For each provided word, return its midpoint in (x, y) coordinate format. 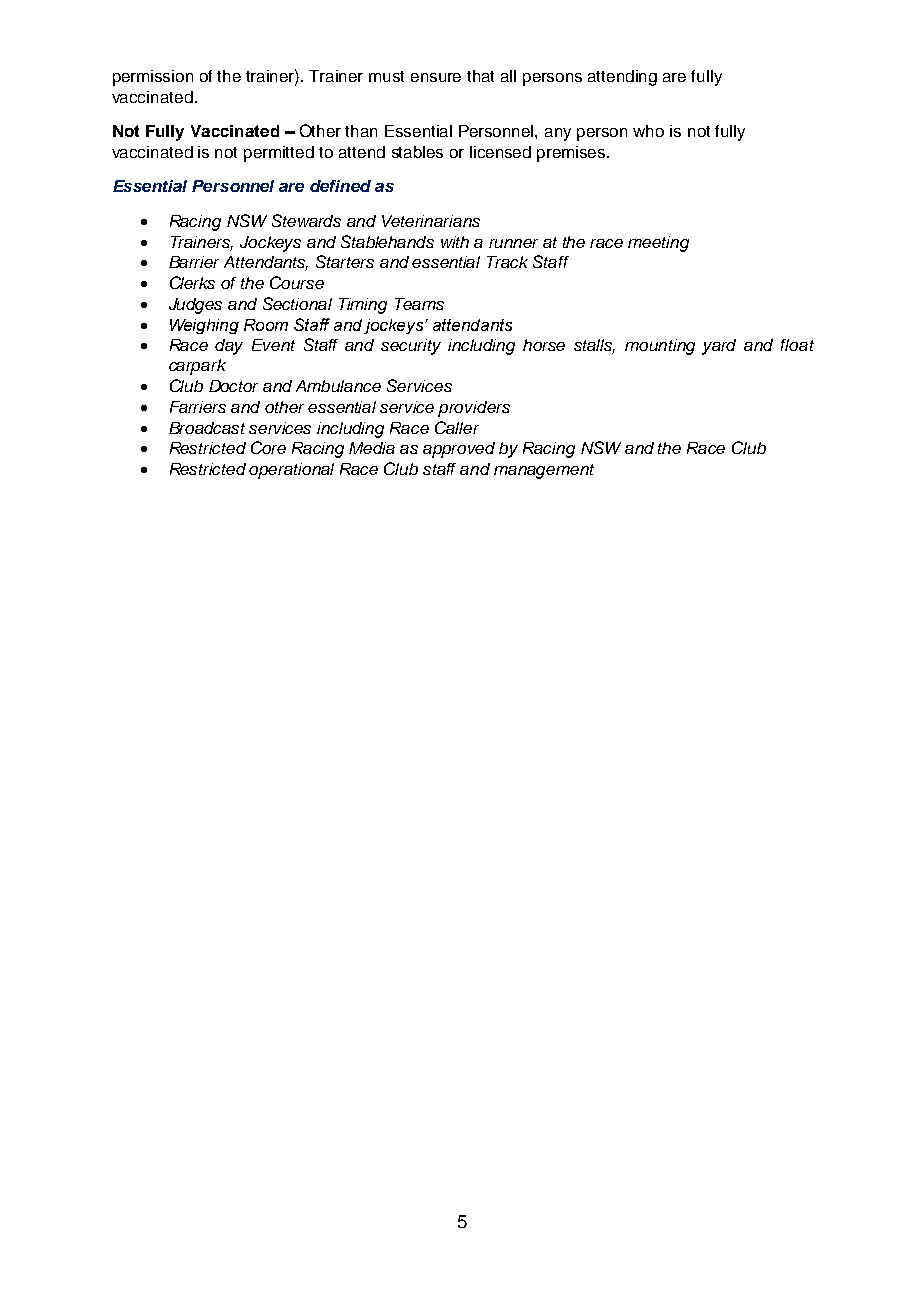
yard (719, 347)
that (480, 76)
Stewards (306, 220)
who (648, 131)
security (411, 347)
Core (268, 447)
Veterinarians (431, 221)
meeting (658, 244)
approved (459, 450)
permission (153, 78)
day (229, 347)
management (544, 471)
